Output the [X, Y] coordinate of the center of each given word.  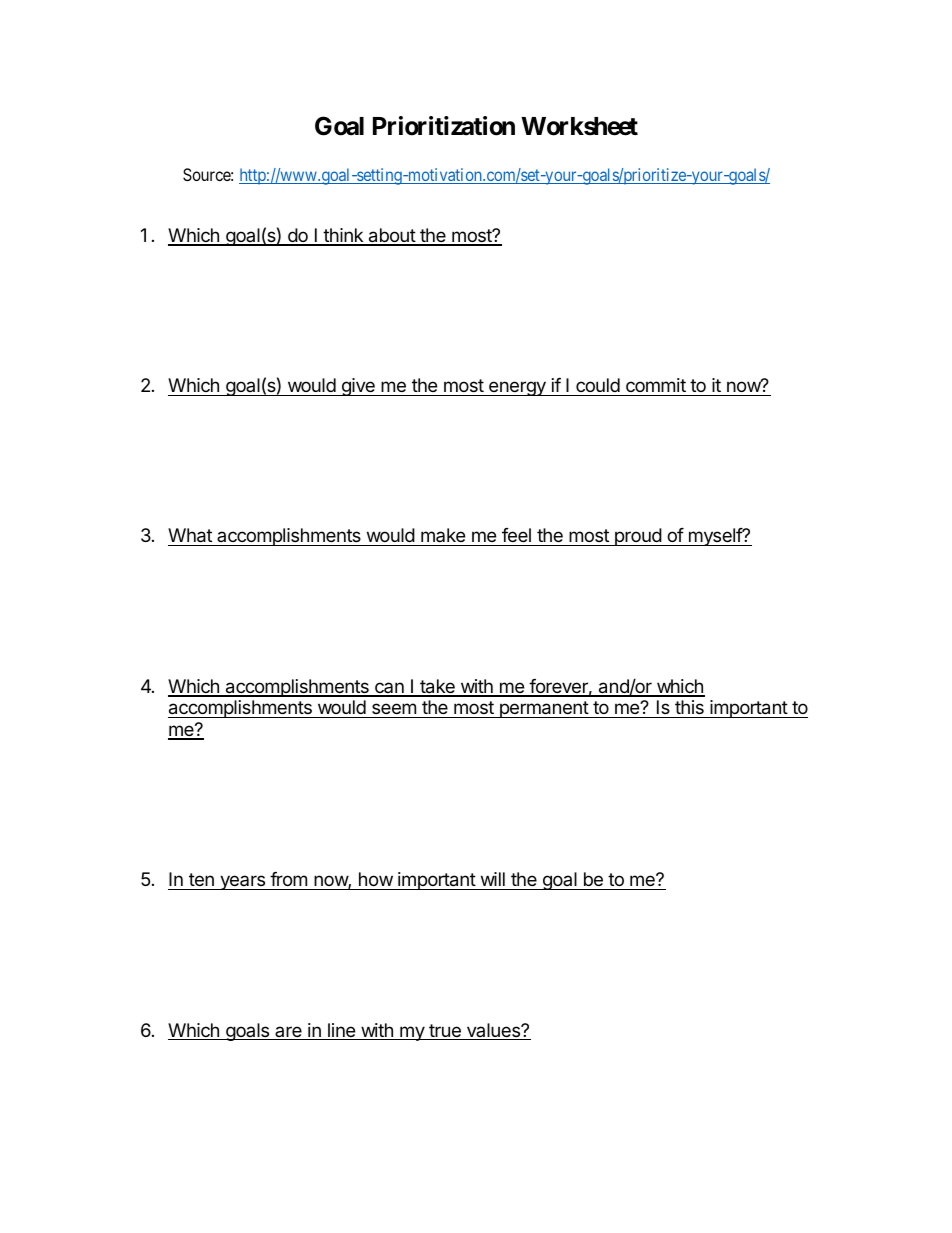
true [445, 1032]
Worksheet [579, 126]
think [343, 236]
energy [517, 388]
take [437, 687]
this [689, 707]
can [389, 689]
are [288, 1033]
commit [656, 385]
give [358, 387]
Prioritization [444, 126]
